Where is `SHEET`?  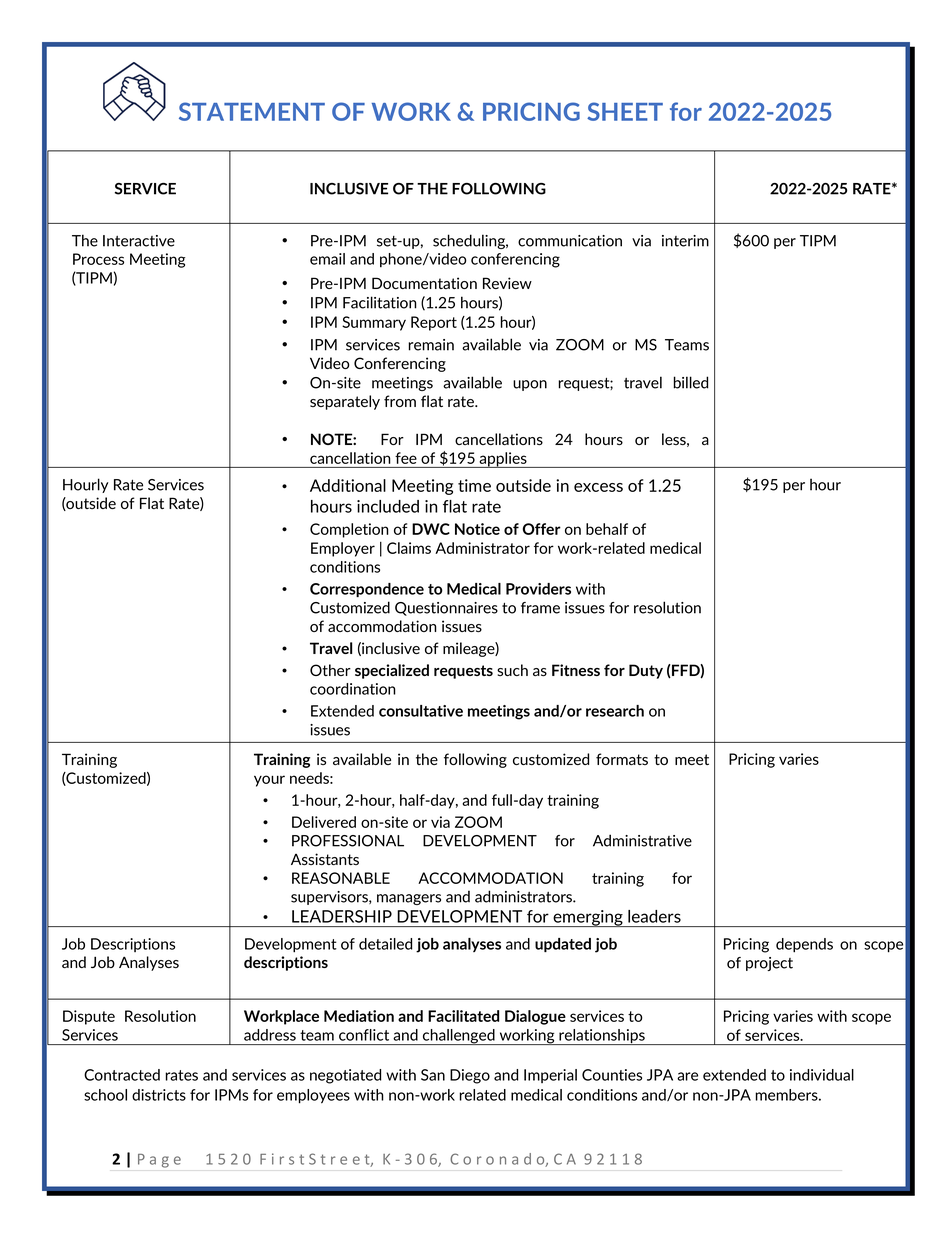 SHEET is located at coordinates (625, 111).
